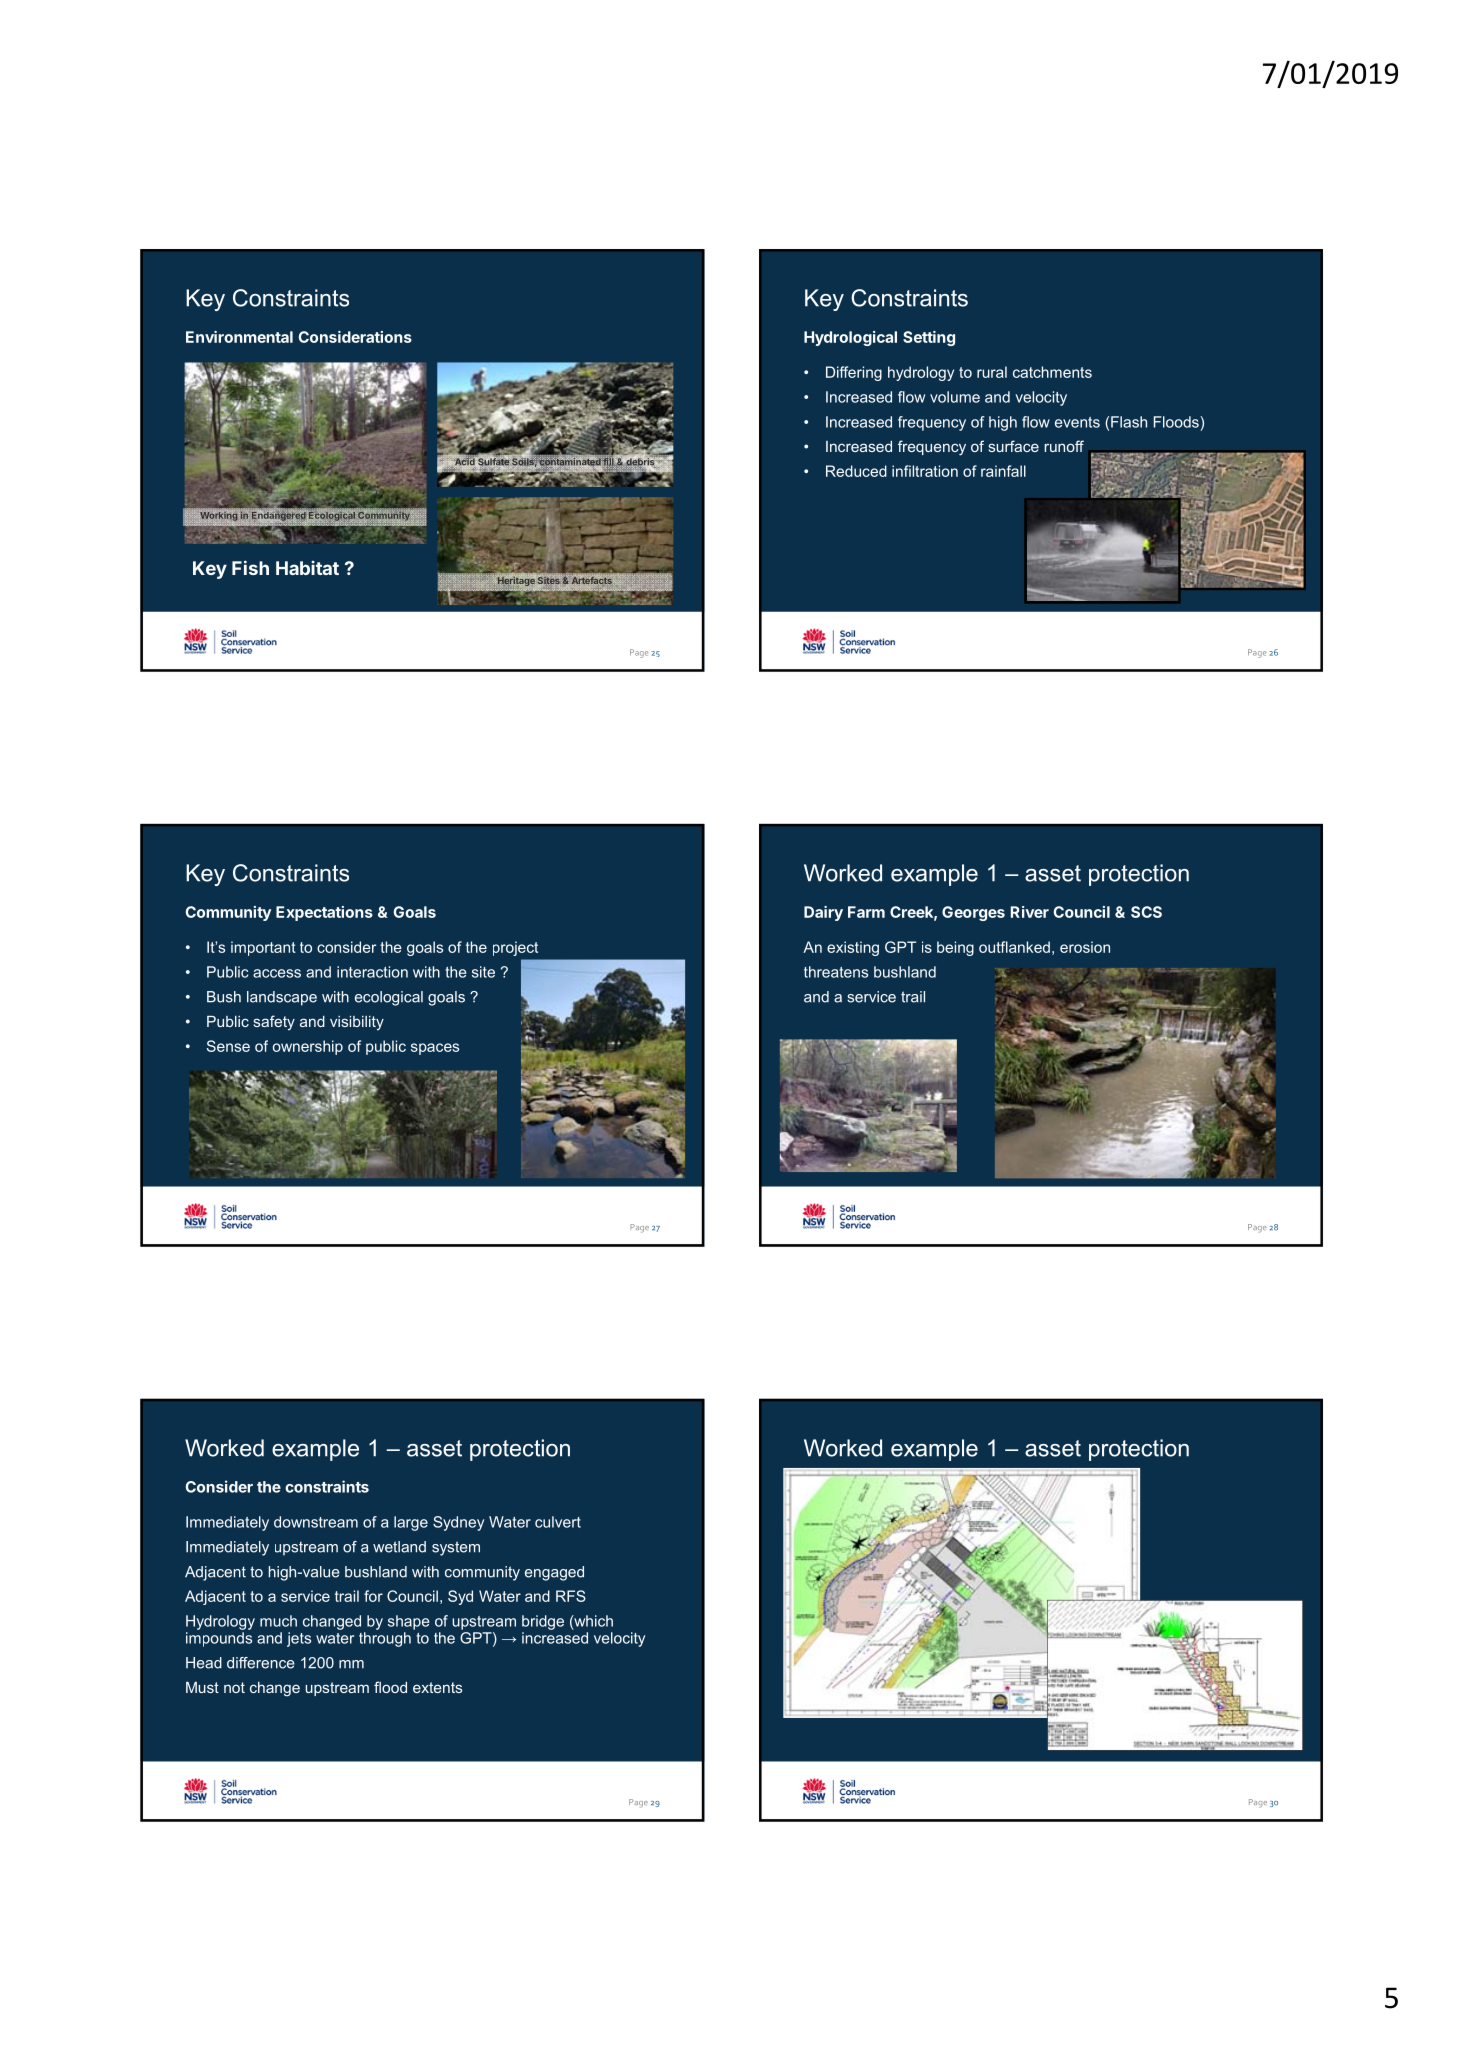  Describe the element at coordinates (1030, 912) in the screenshot. I see `River` at that location.
